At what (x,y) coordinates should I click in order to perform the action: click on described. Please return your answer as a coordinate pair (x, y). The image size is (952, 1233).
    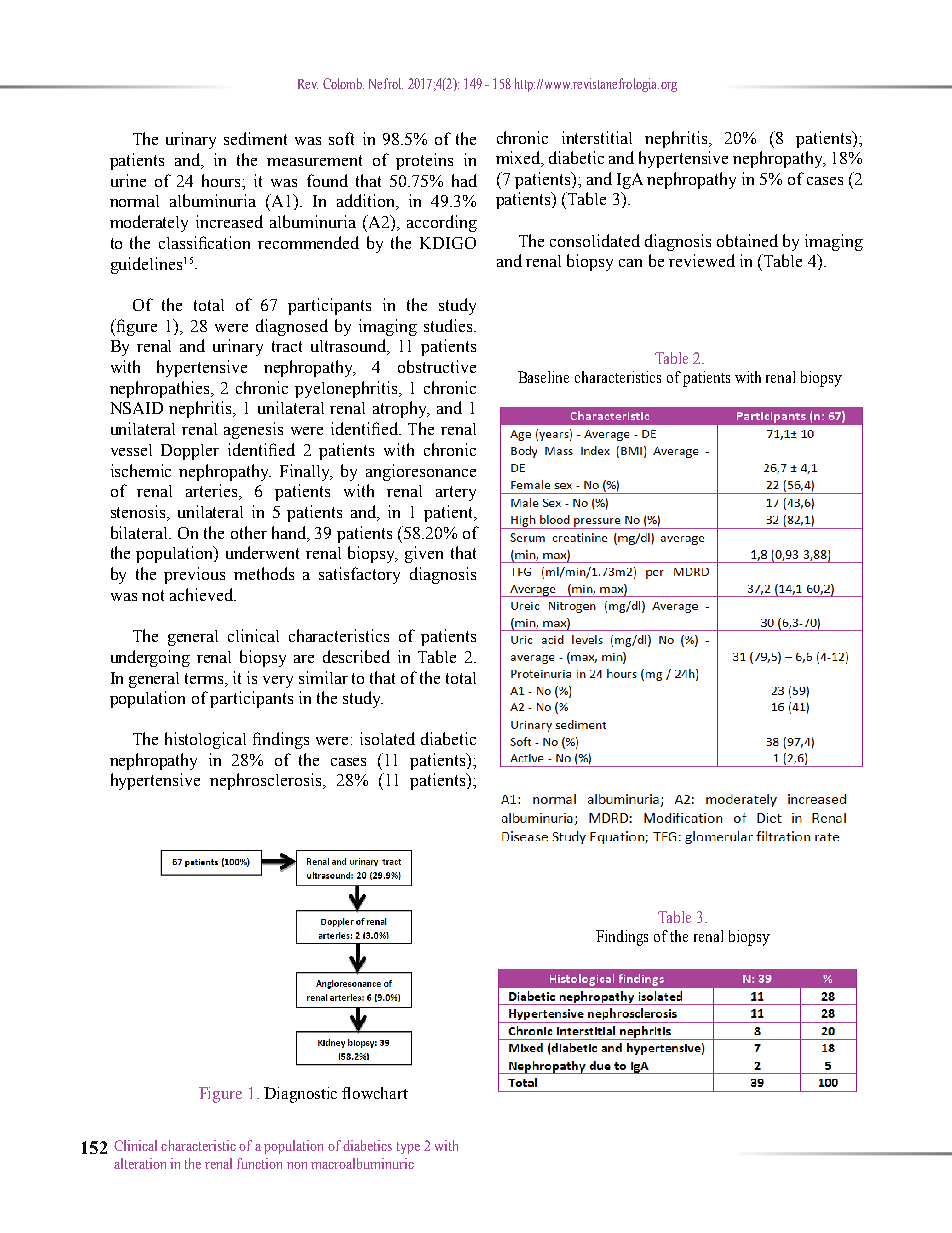
    Looking at the image, I should click on (356, 656).
